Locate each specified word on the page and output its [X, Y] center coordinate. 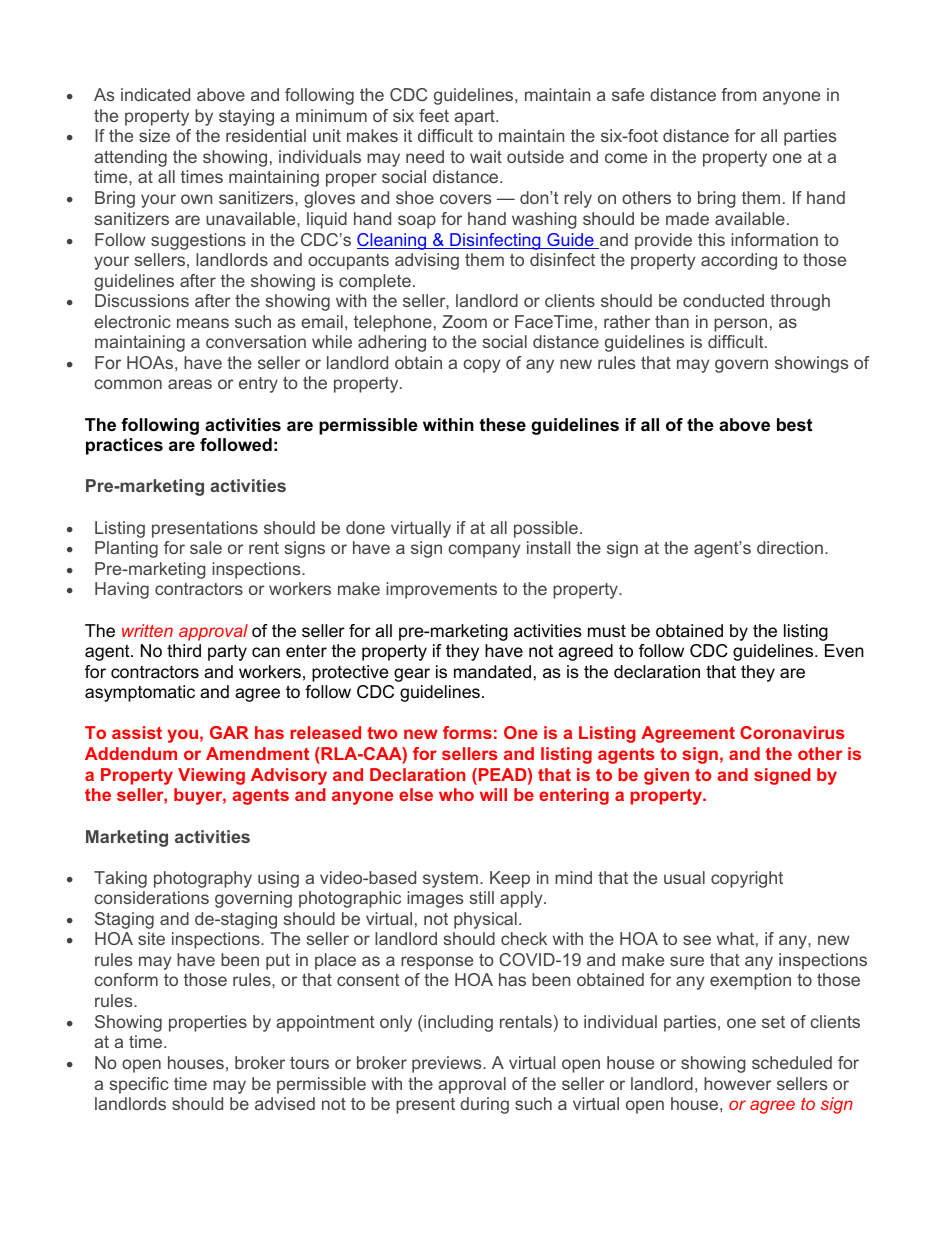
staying [246, 117]
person [740, 325]
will [493, 794]
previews [448, 1064]
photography [203, 879]
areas [190, 384]
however [738, 1083]
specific [139, 1085]
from [739, 94]
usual [684, 877]
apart [475, 118]
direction [790, 547]
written [147, 630]
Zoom [464, 321]
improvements [441, 590]
